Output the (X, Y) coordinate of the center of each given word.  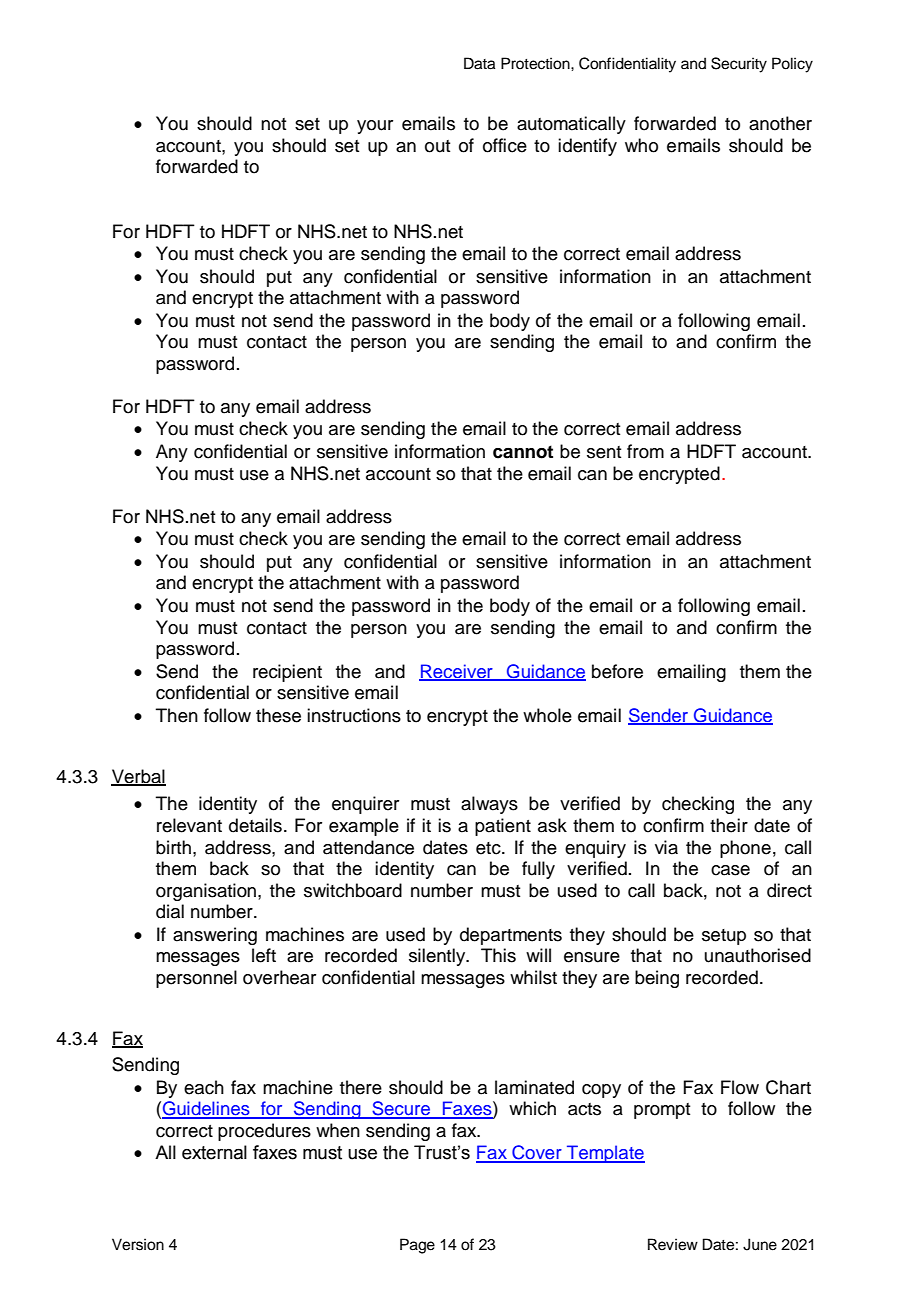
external (214, 1152)
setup (724, 937)
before (617, 671)
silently (438, 957)
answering (215, 936)
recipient (287, 673)
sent (604, 452)
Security (739, 65)
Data (479, 63)
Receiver (457, 672)
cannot (523, 452)
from (645, 451)
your (375, 127)
